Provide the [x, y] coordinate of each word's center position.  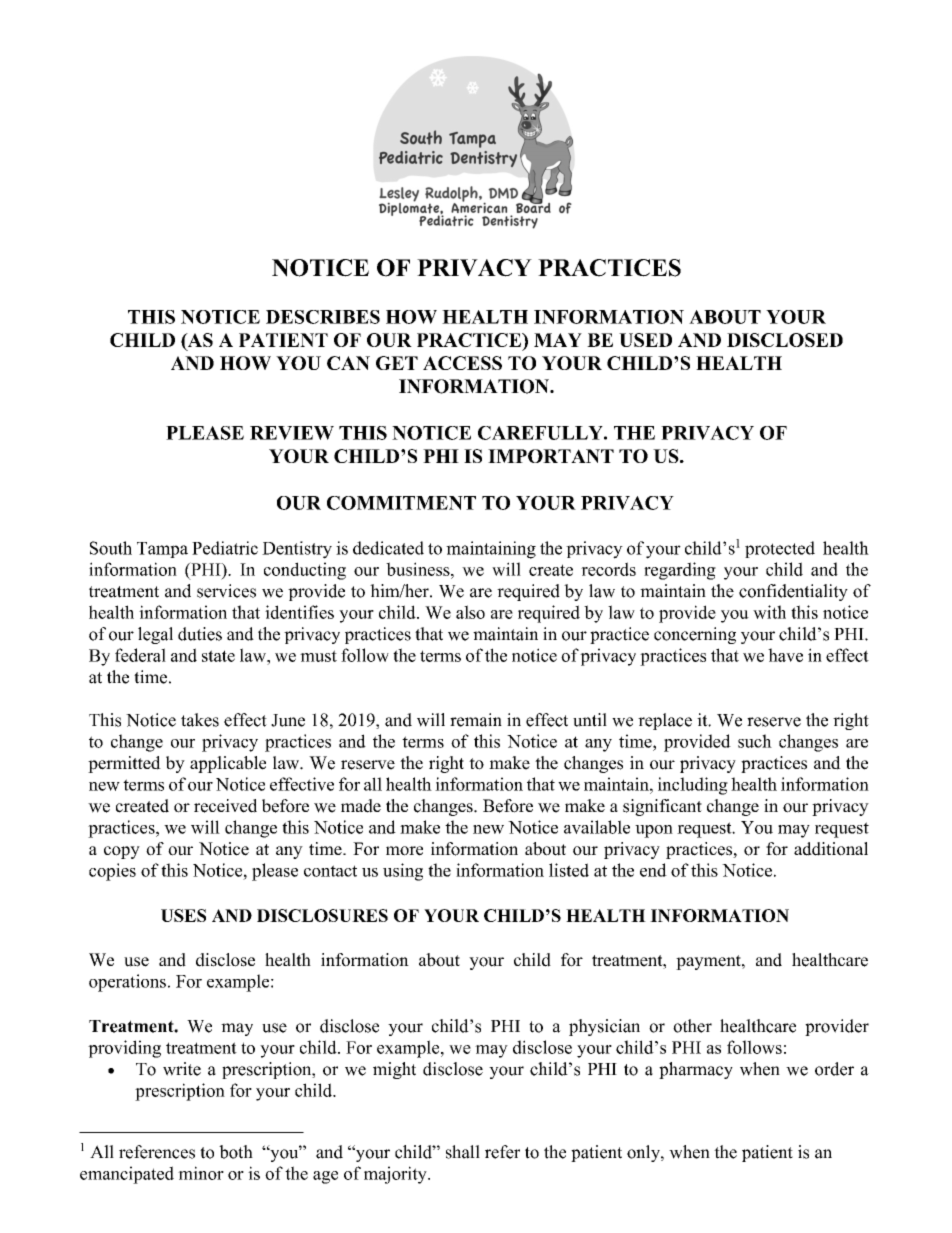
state [218, 656]
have [785, 655]
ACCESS [462, 363]
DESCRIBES [323, 317]
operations [127, 983]
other [692, 1026]
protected [780, 549]
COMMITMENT [401, 503]
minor [201, 1173]
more [404, 851]
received [225, 806]
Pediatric [225, 548]
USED [645, 340]
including [693, 786]
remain [476, 720]
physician [604, 1027]
